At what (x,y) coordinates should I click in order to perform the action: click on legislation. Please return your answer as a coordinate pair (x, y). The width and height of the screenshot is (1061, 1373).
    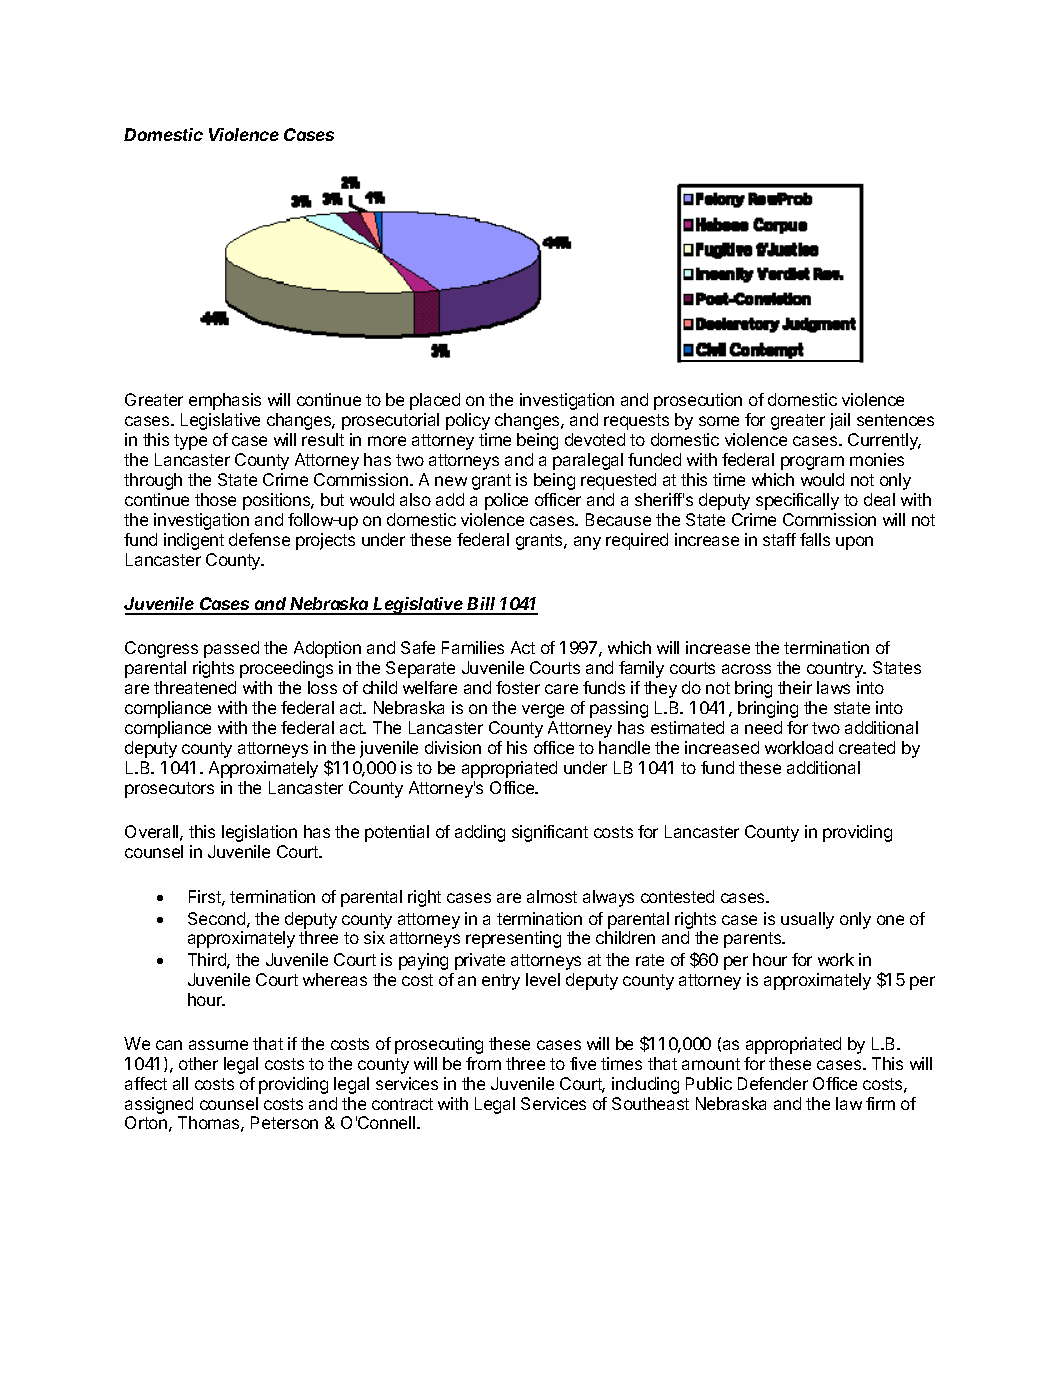
    Looking at the image, I should click on (259, 833).
